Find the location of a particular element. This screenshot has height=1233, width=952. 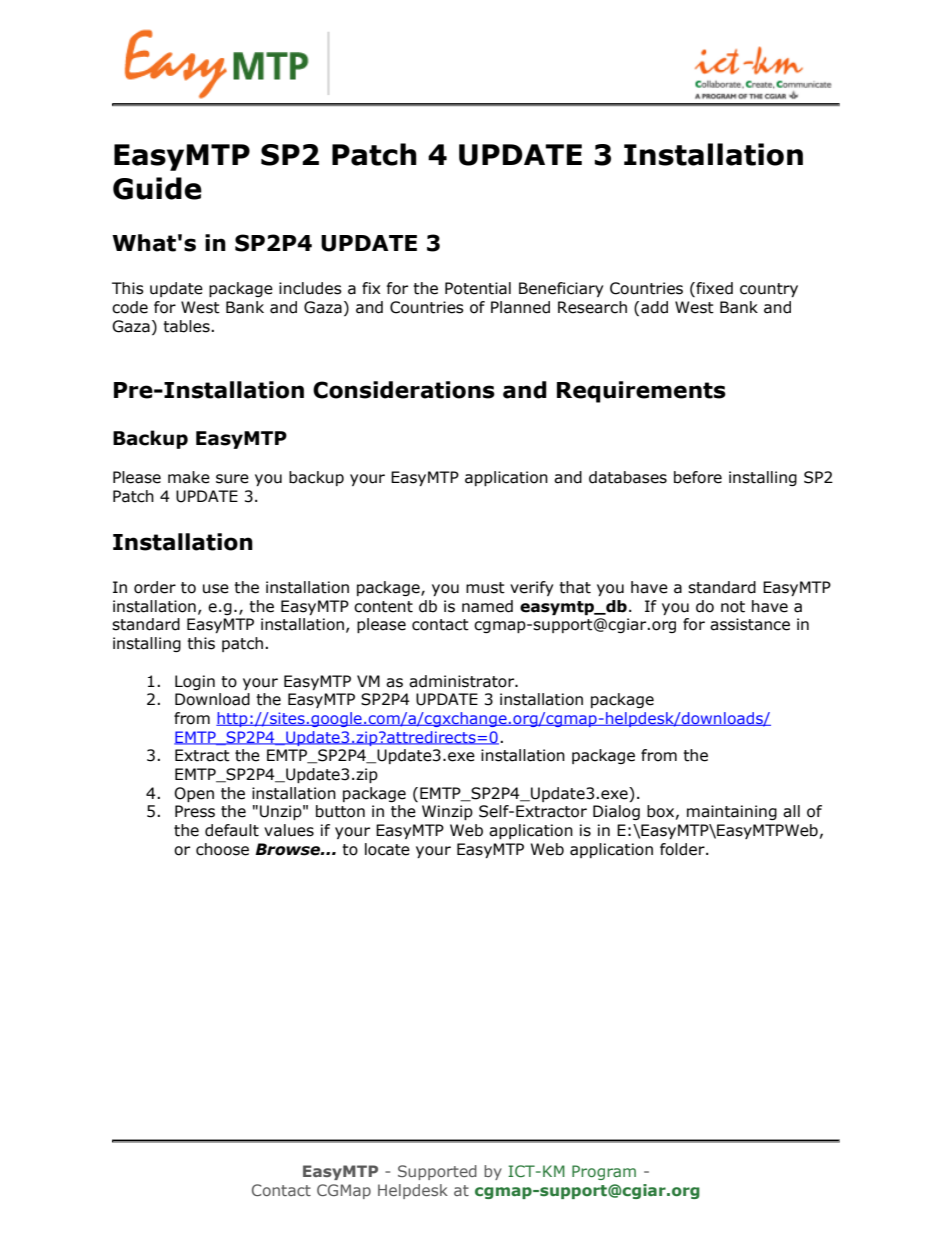

choose is located at coordinates (222, 849).
